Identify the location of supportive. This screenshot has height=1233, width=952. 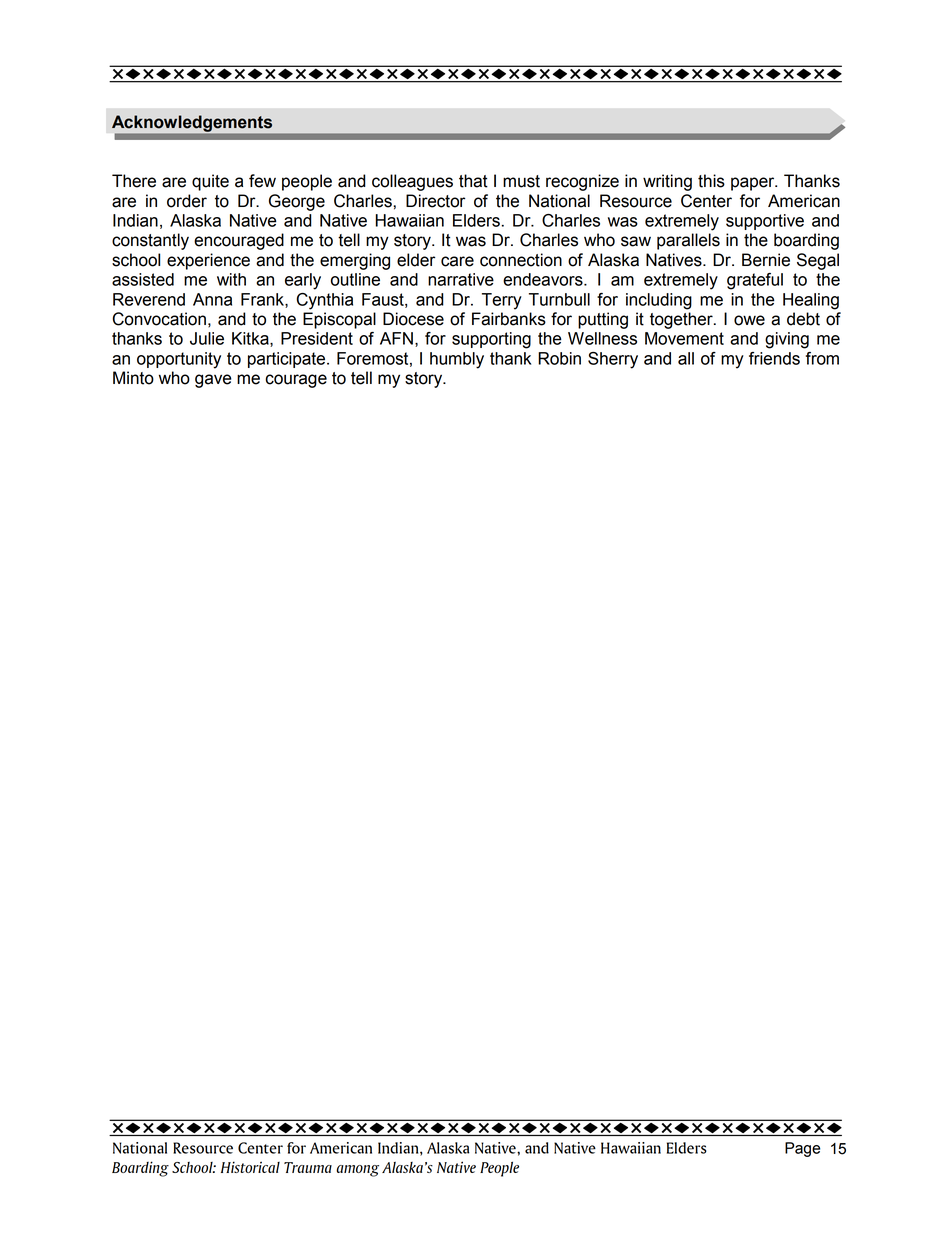
(765, 222).
